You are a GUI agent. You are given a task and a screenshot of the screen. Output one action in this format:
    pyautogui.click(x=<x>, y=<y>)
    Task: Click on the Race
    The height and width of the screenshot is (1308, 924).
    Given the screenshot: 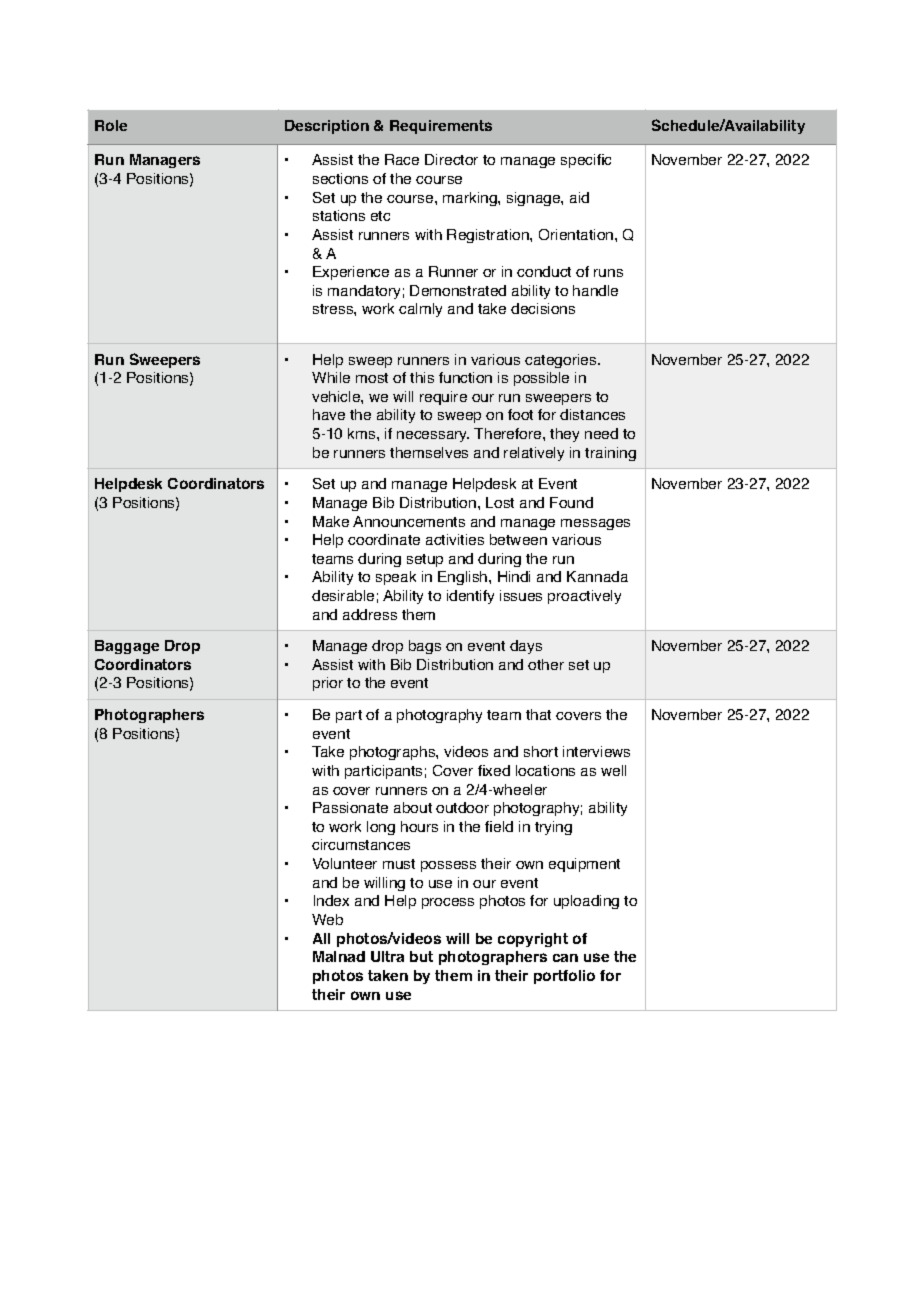 What is the action you would take?
    pyautogui.click(x=402, y=159)
